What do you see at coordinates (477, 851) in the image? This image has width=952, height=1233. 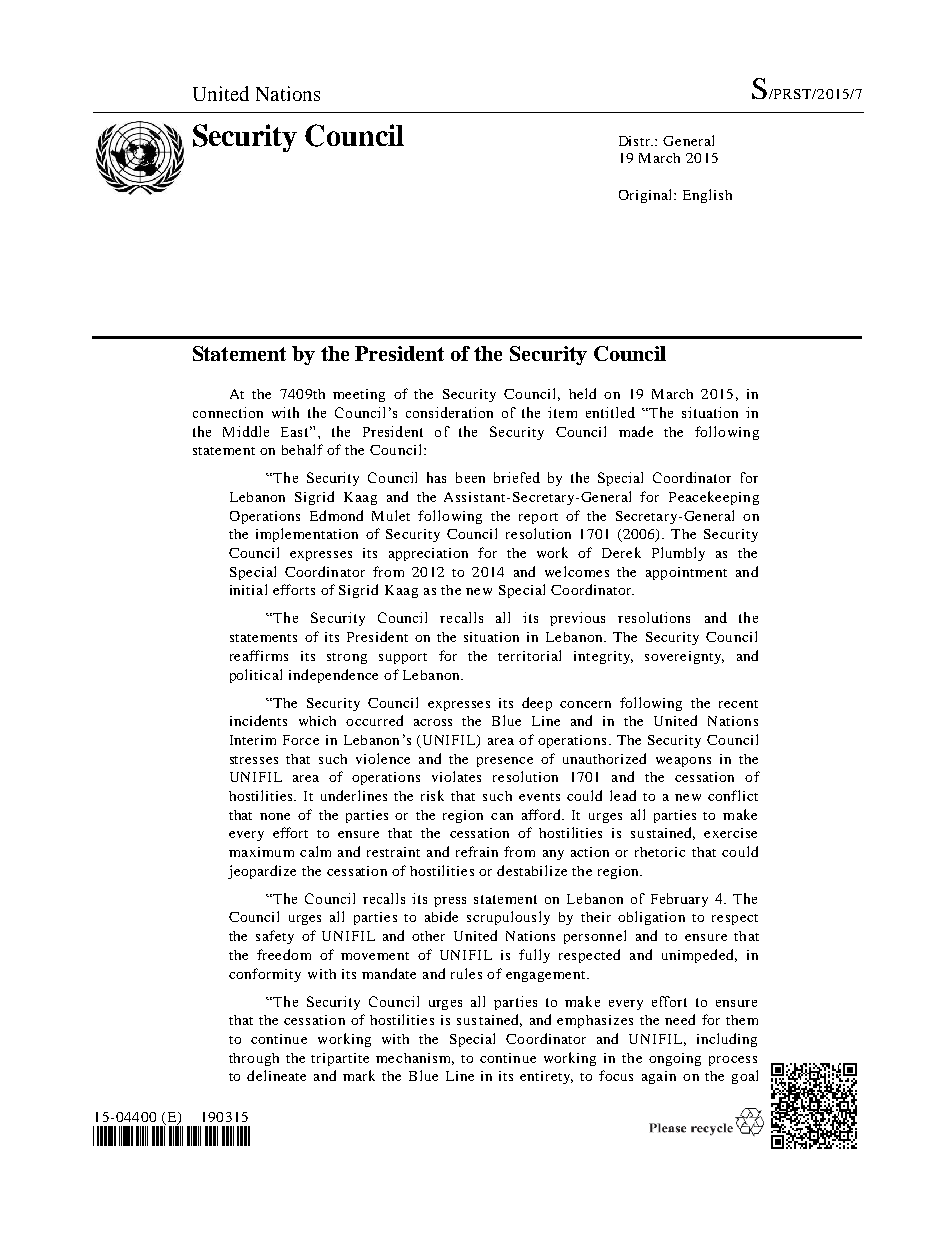 I see `refrain` at bounding box center [477, 851].
